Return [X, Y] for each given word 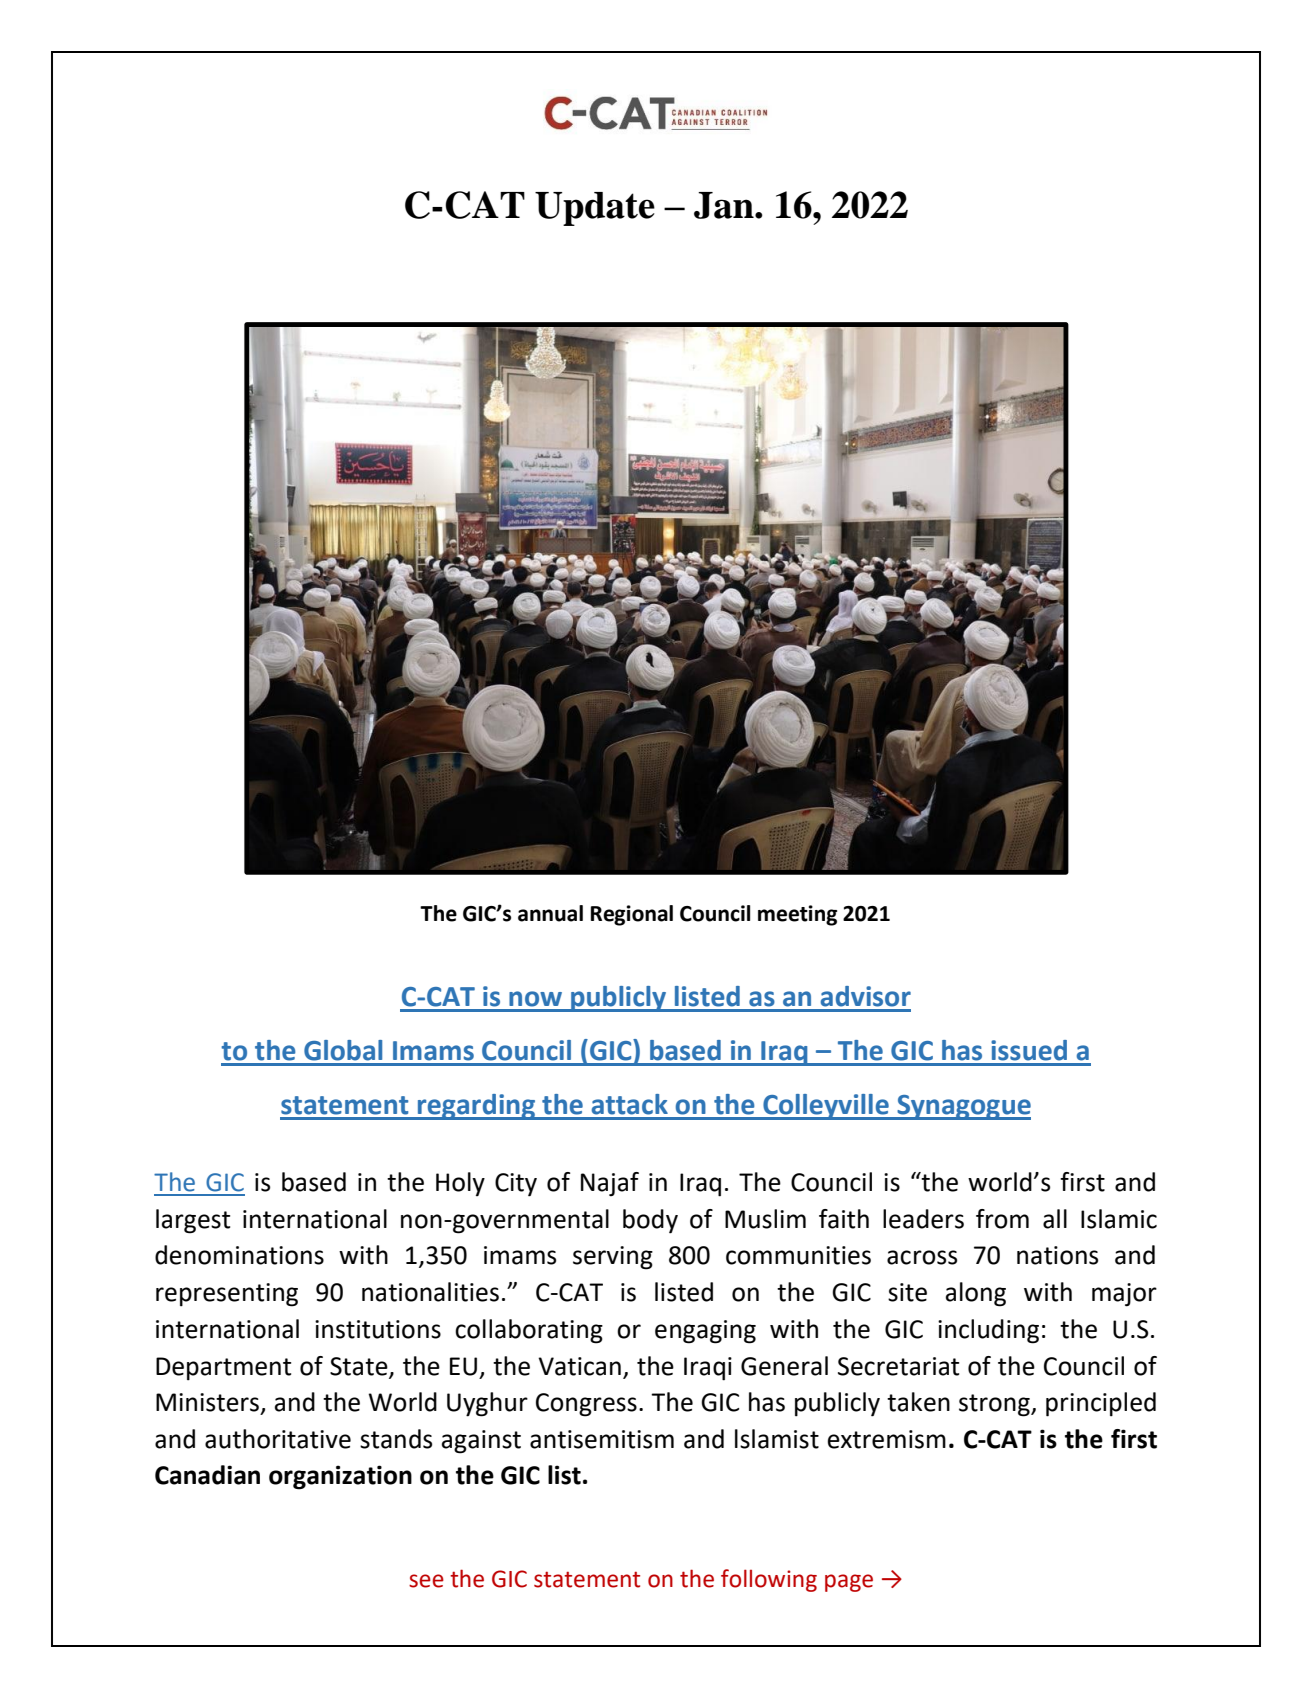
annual [550, 913]
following [769, 1580]
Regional [632, 915]
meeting [797, 915]
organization [340, 1477]
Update [595, 209]
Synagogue [963, 1107]
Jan [725, 205]
